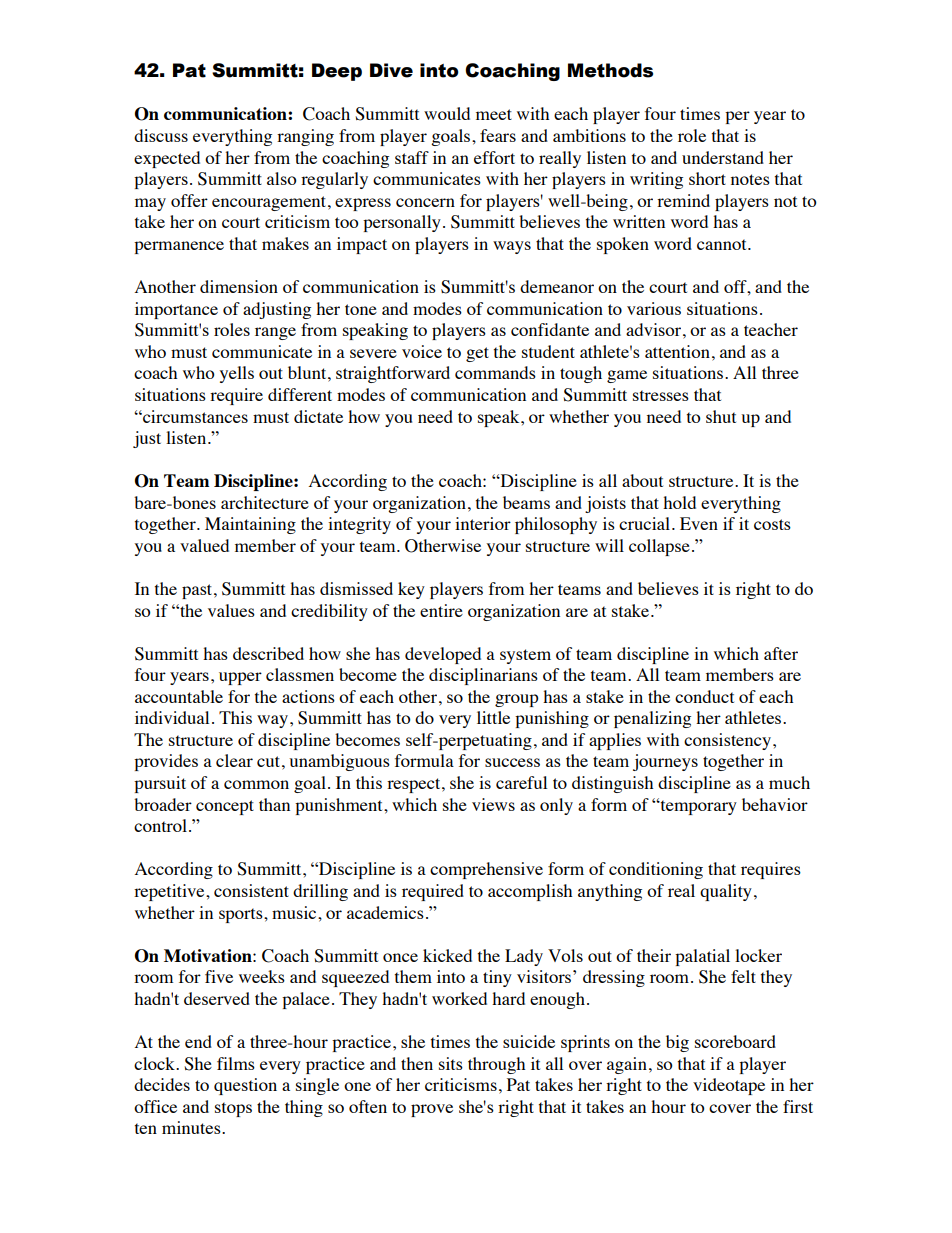  I want to click on success, so click(512, 762).
